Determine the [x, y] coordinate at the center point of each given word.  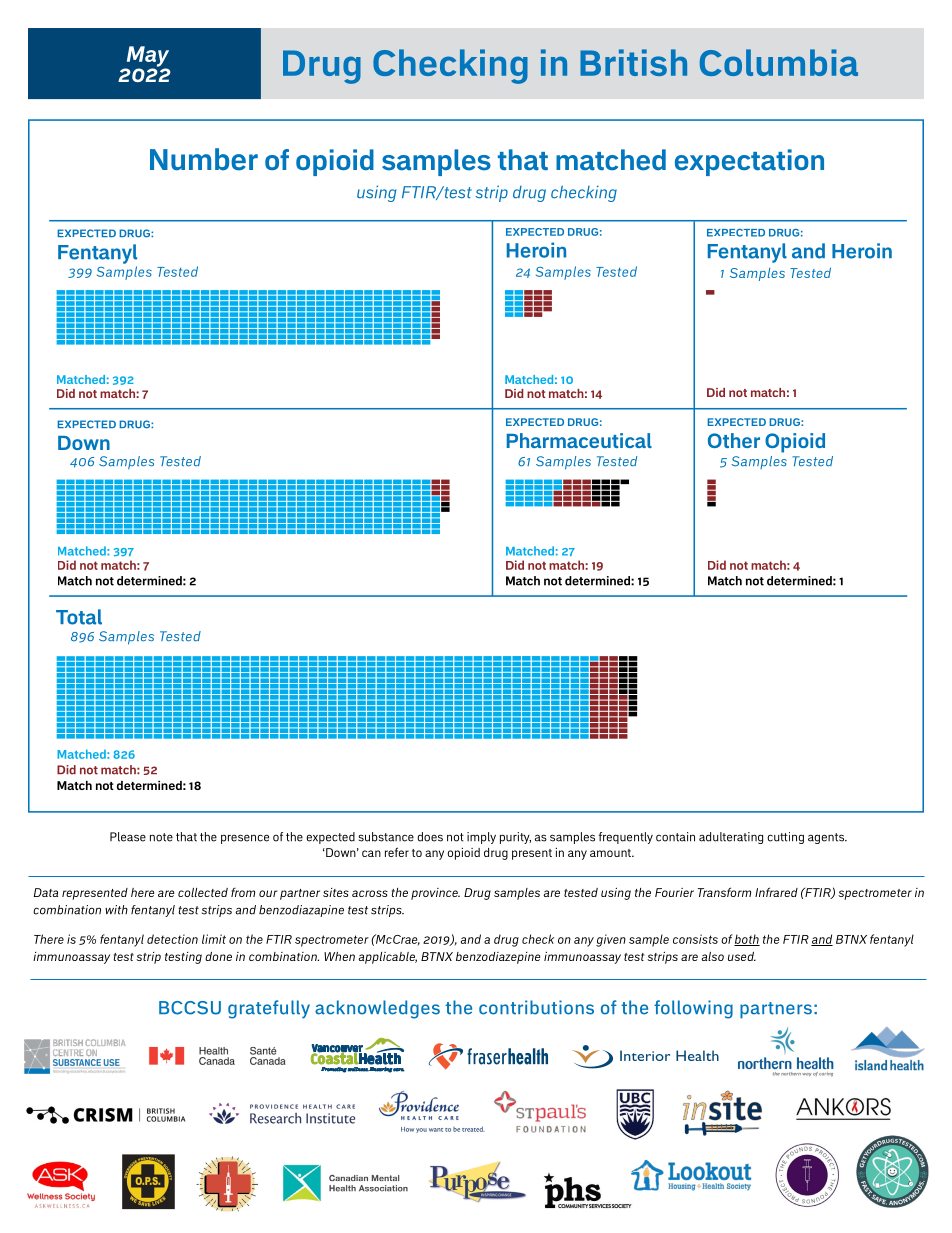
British [633, 62]
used [742, 956]
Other [734, 440]
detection [172, 939]
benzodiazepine [498, 958]
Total [79, 617]
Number [204, 159]
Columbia [779, 62]
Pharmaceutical [579, 440]
